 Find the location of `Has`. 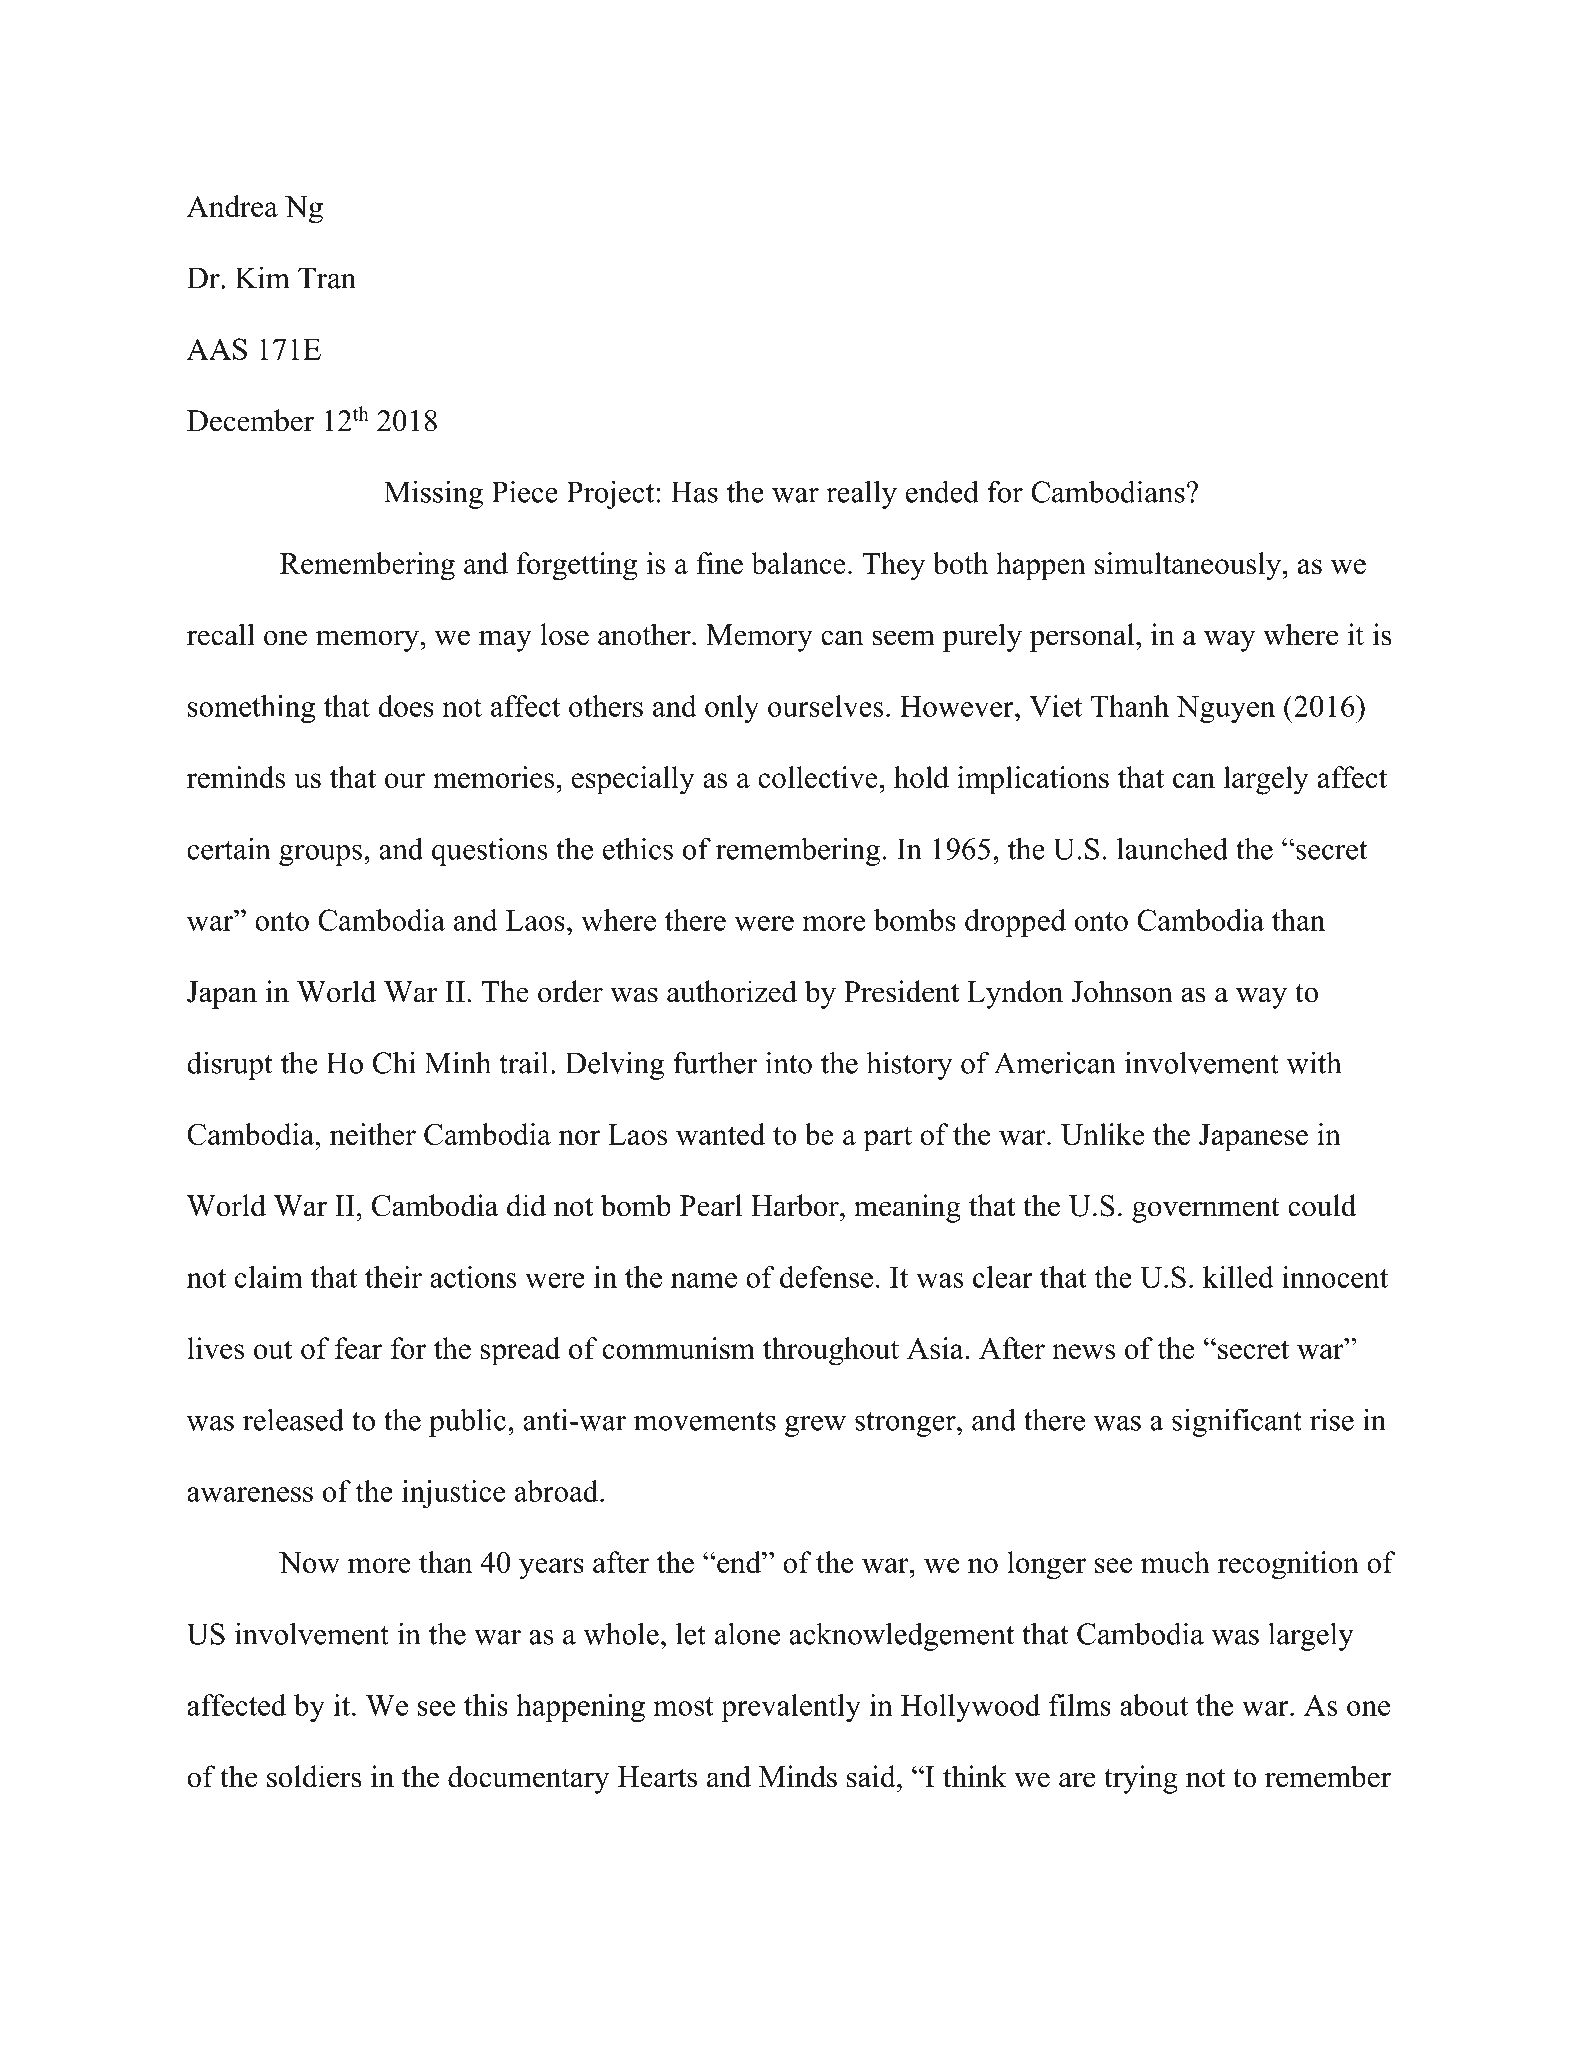

Has is located at coordinates (694, 492).
